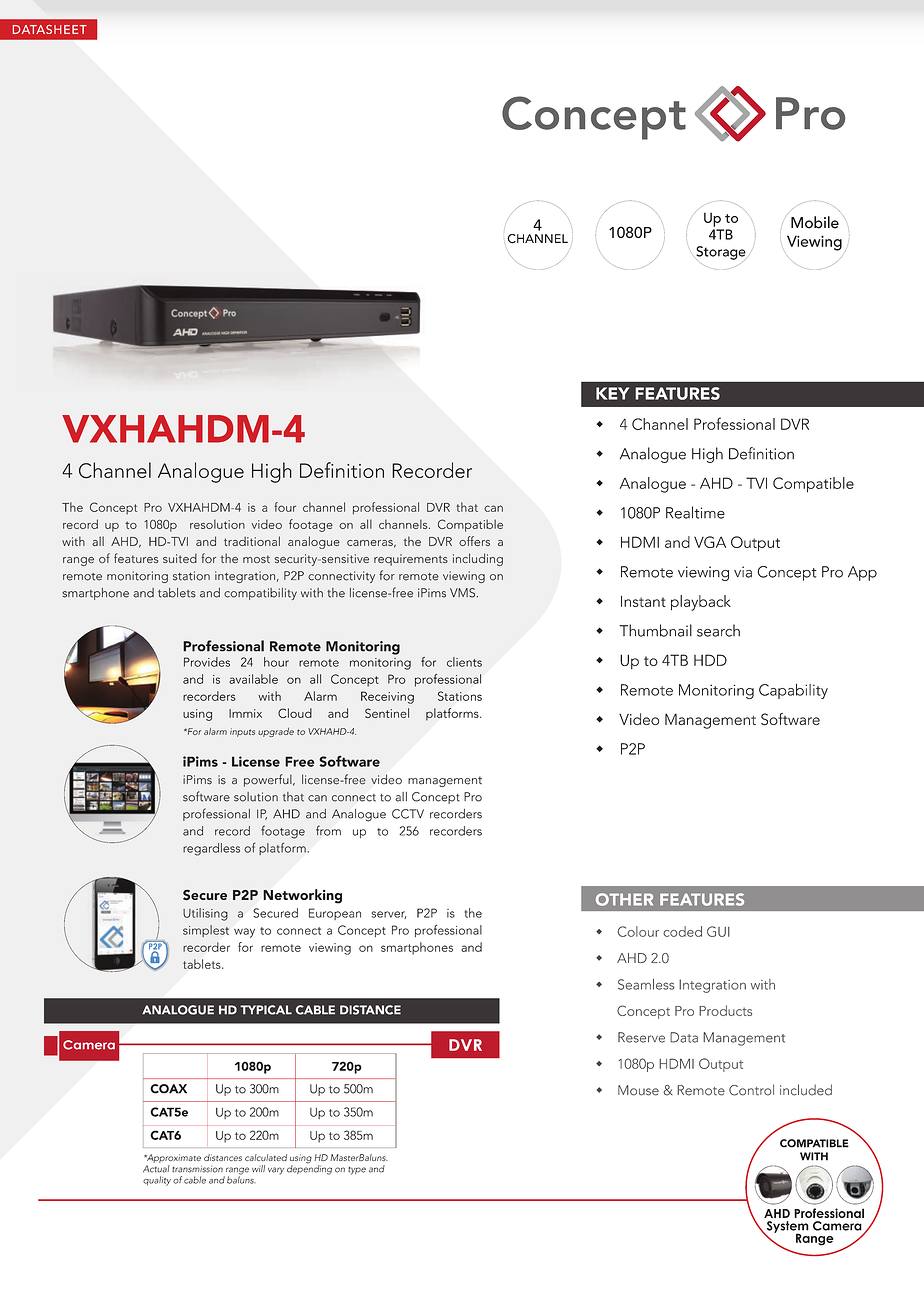 The height and width of the image is (1308, 924). Describe the element at coordinates (612, 393) in the image. I see `KEY` at that location.
